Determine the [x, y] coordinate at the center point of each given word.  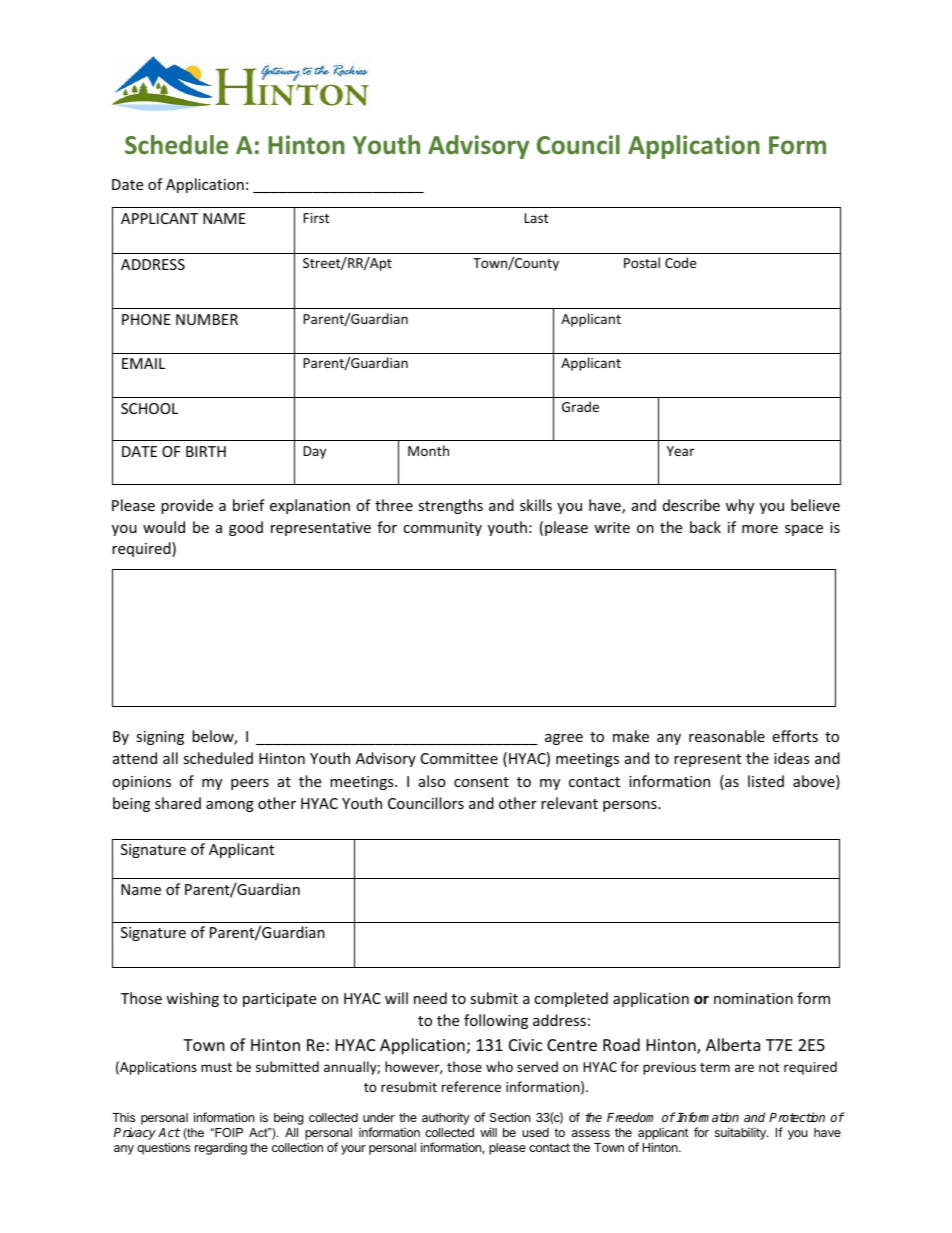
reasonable [727, 736]
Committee [459, 758]
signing [160, 738]
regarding [221, 1148]
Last [536, 218]
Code [680, 262]
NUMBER [207, 319]
